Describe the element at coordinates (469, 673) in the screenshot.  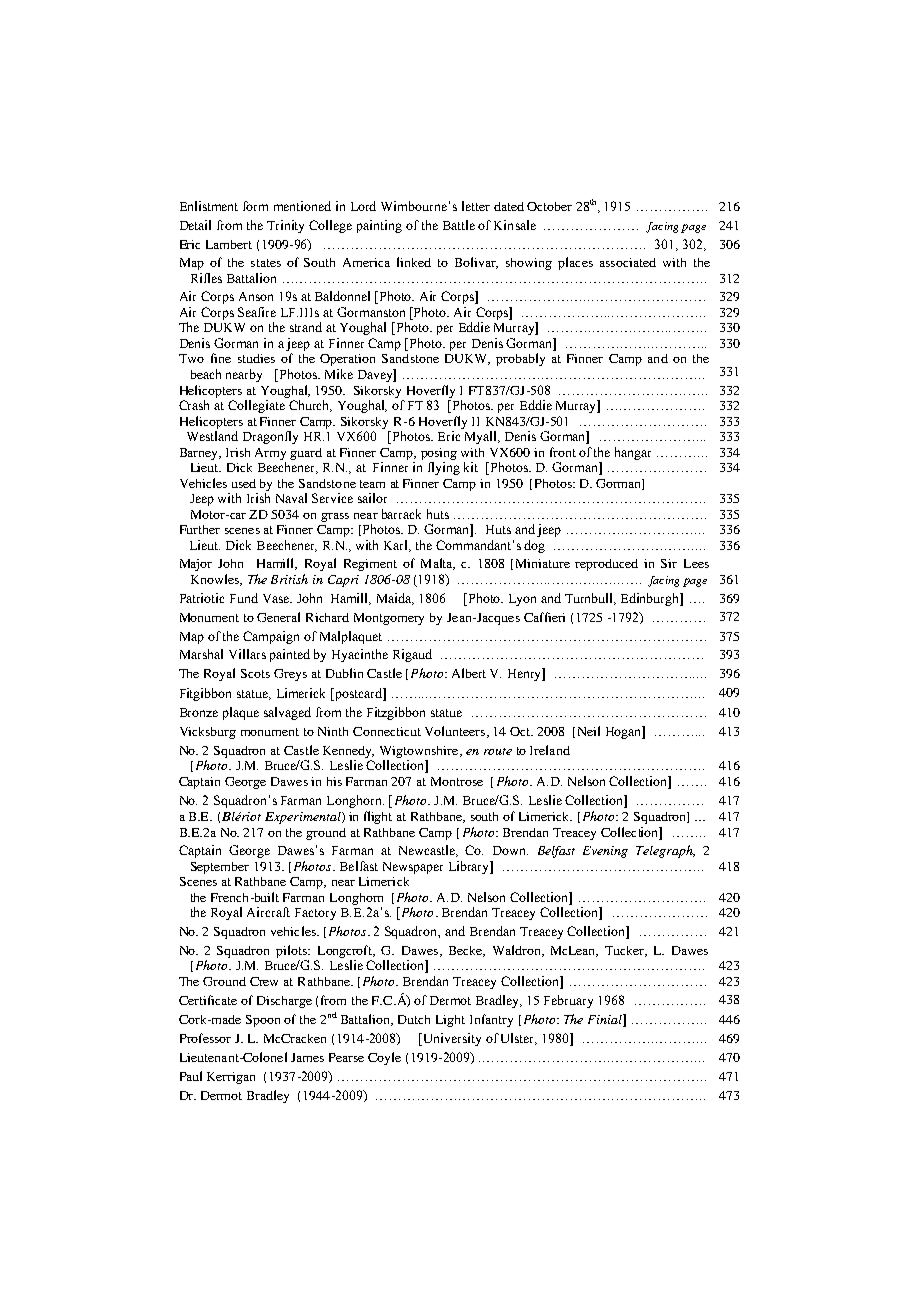
I see `Albert` at that location.
